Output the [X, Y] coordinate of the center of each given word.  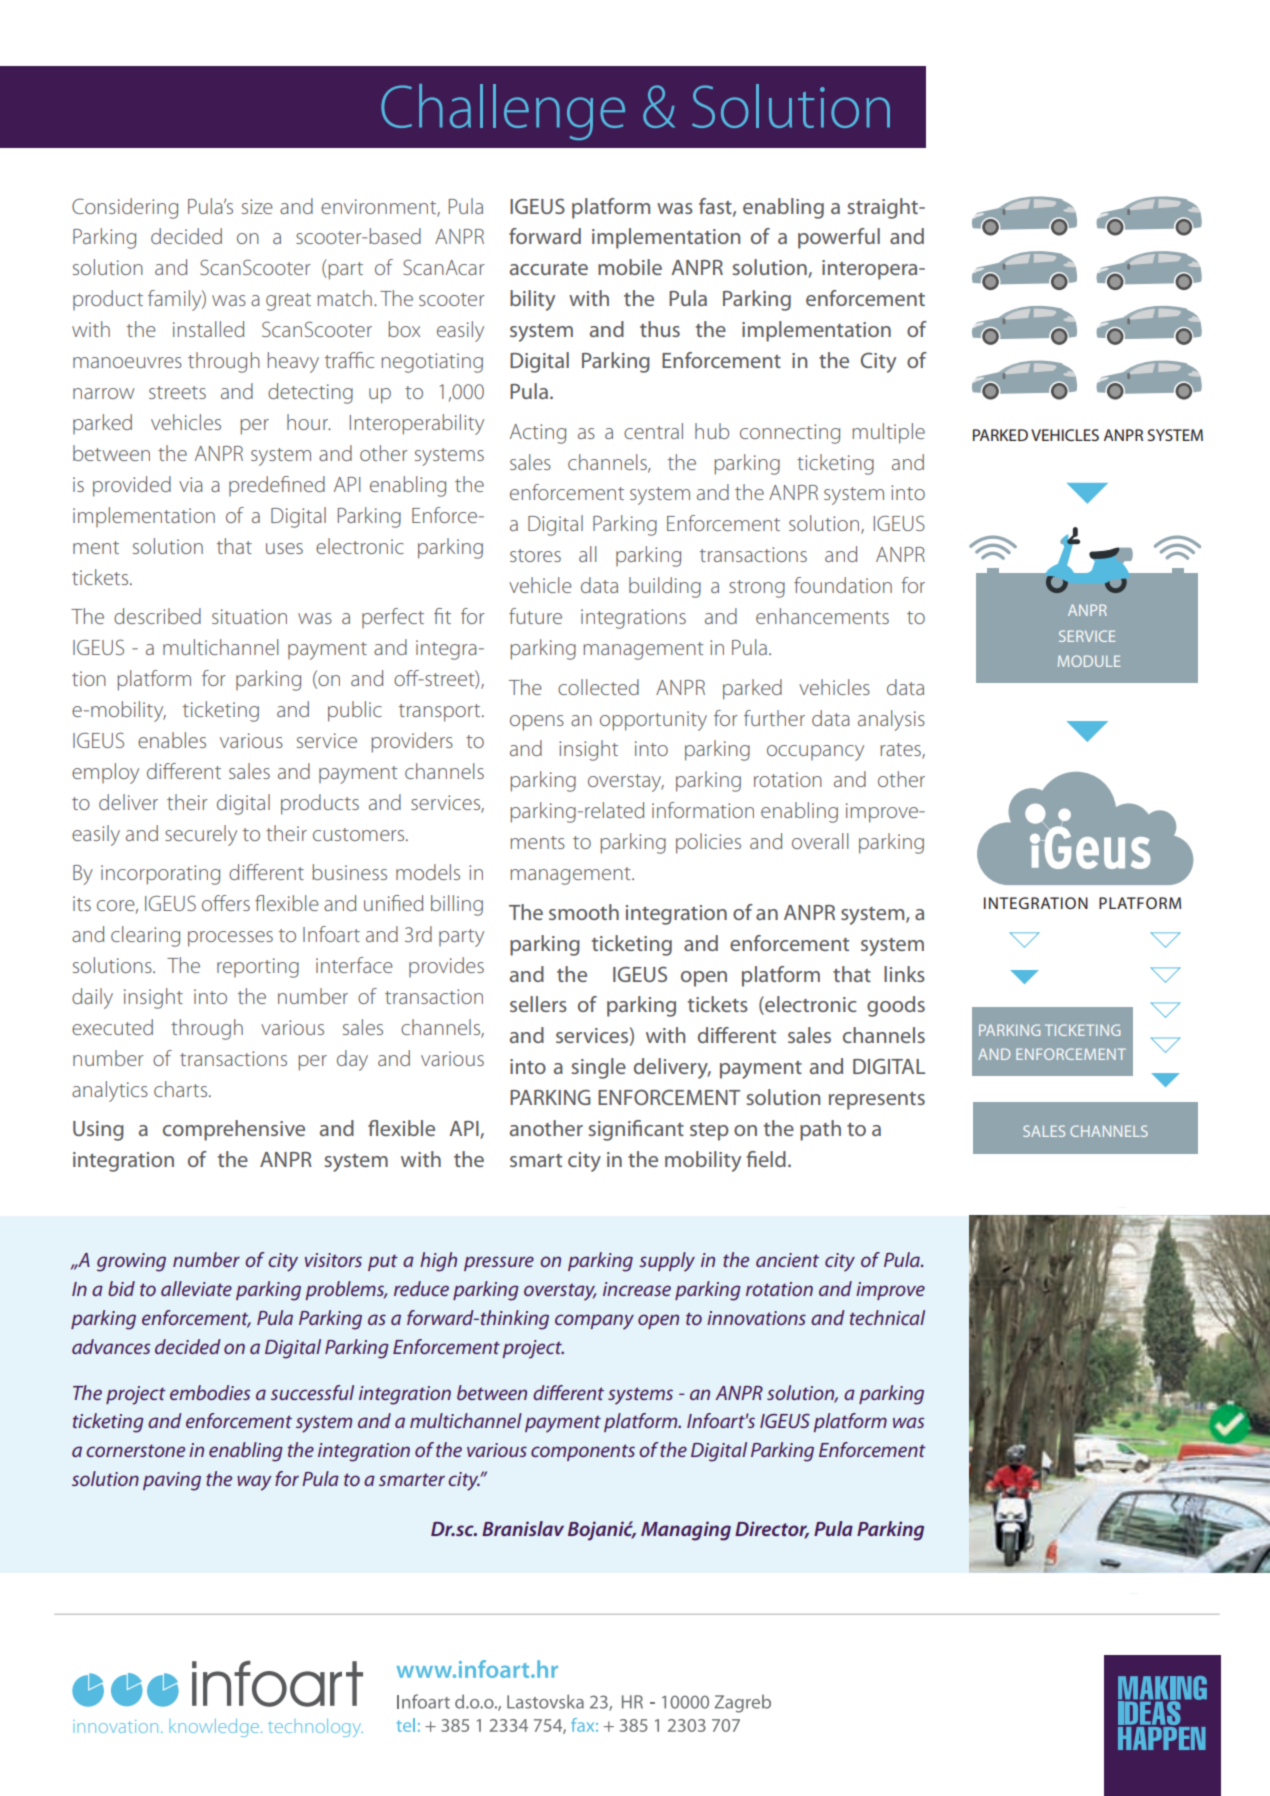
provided [132, 486]
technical [887, 1317]
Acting [538, 434]
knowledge [214, 1728]
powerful [839, 238]
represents [877, 1101]
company [594, 1322]
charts [182, 1089]
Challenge [503, 112]
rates [901, 751]
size [257, 206]
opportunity [653, 721]
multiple [888, 433]
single [599, 1068]
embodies [210, 1392]
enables [172, 740]
